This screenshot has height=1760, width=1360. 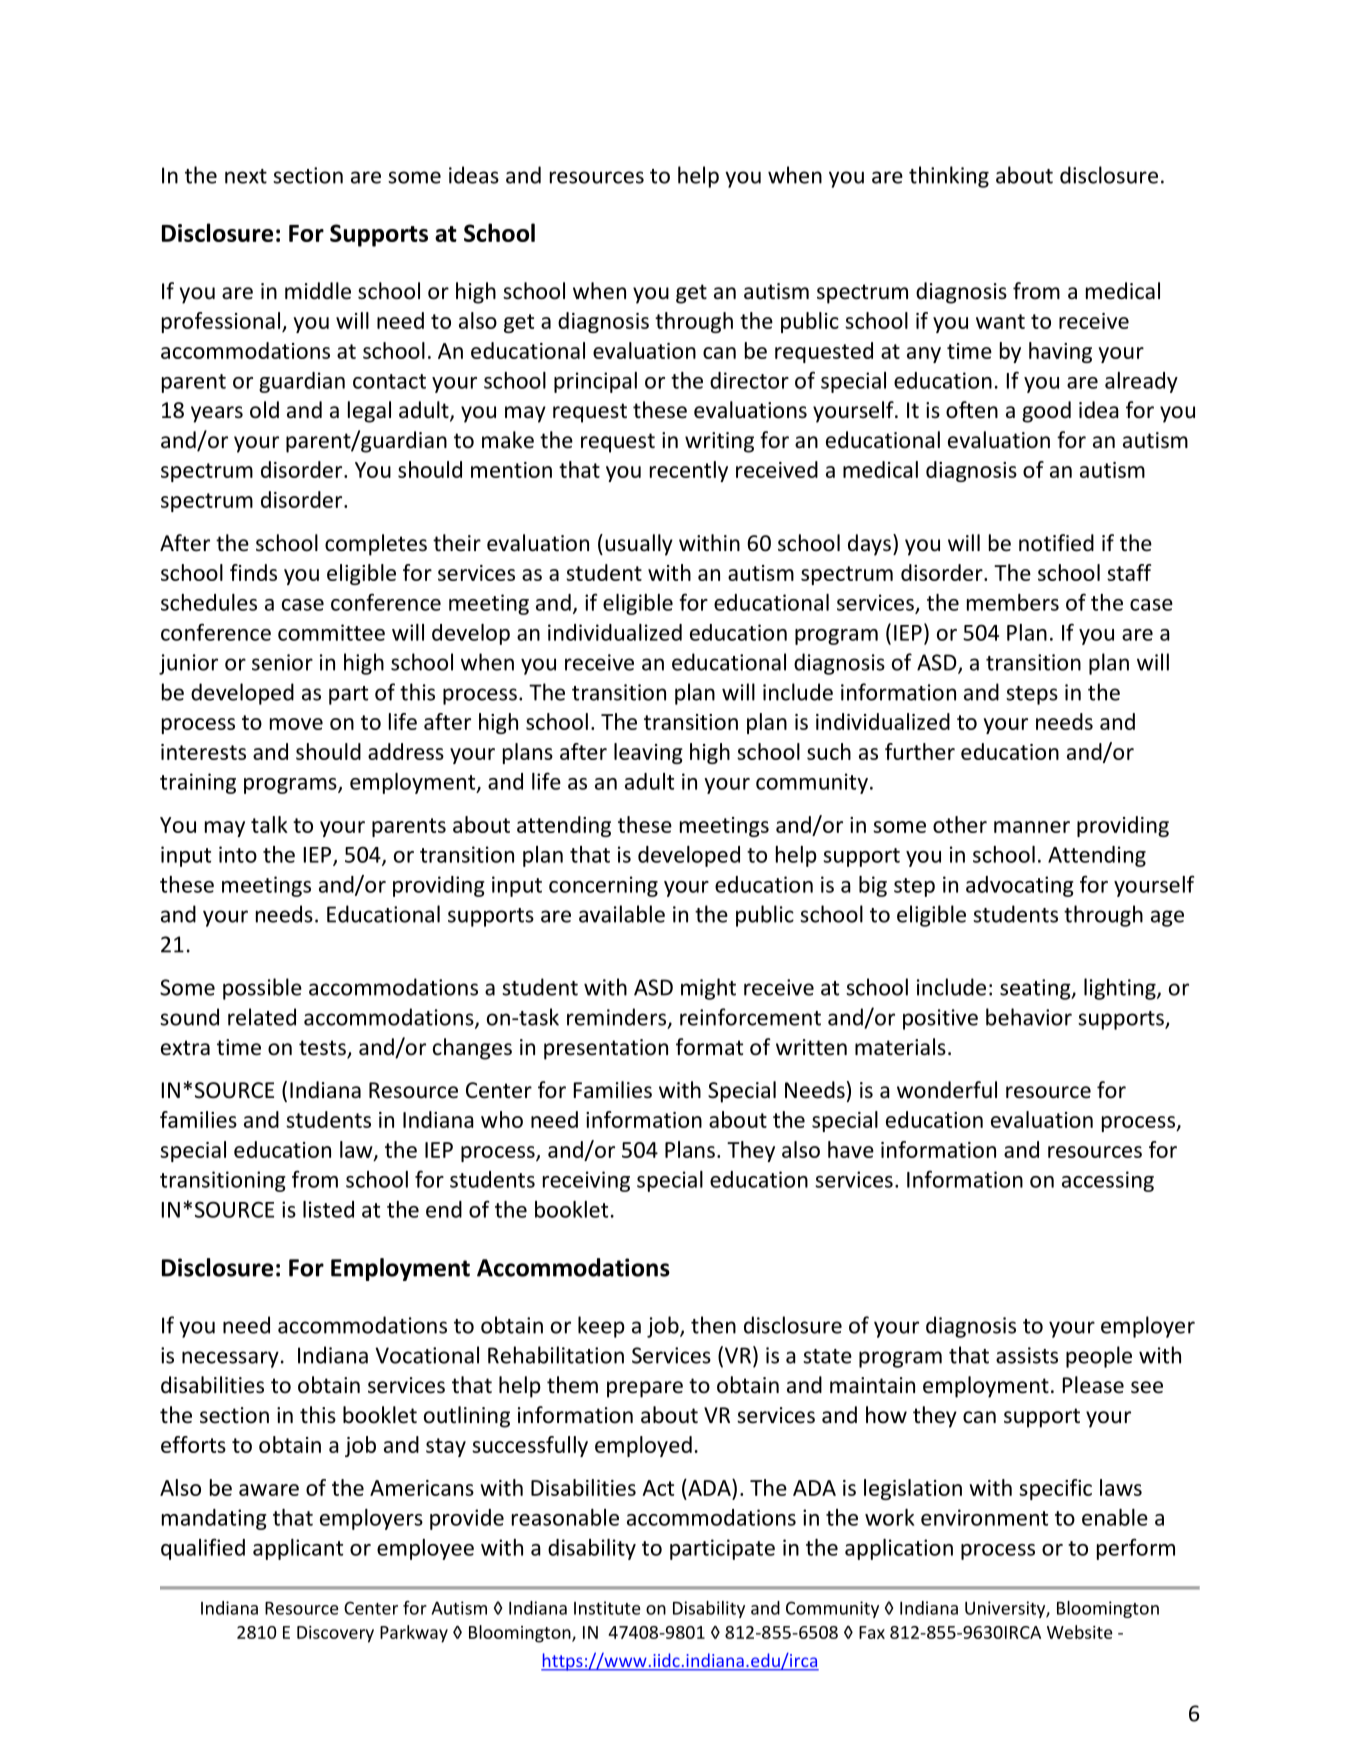 I want to click on director, so click(x=749, y=380).
